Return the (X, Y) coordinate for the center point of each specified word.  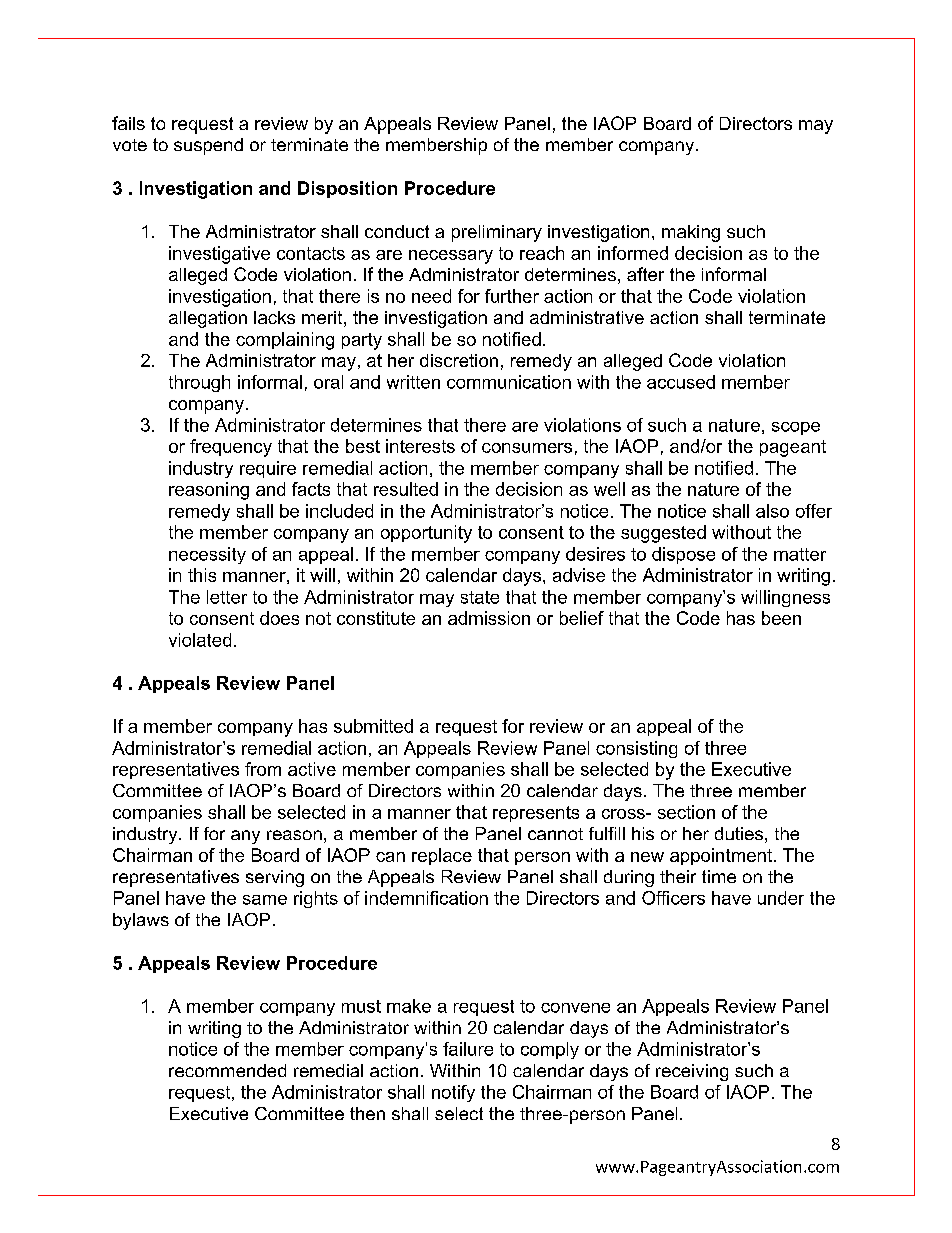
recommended (227, 1070)
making (691, 233)
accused (681, 382)
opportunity (426, 534)
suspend (208, 146)
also (772, 511)
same (265, 900)
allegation (208, 319)
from (263, 769)
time (719, 876)
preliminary (497, 233)
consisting (636, 749)
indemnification (426, 898)
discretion (459, 360)
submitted (373, 726)
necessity (207, 555)
